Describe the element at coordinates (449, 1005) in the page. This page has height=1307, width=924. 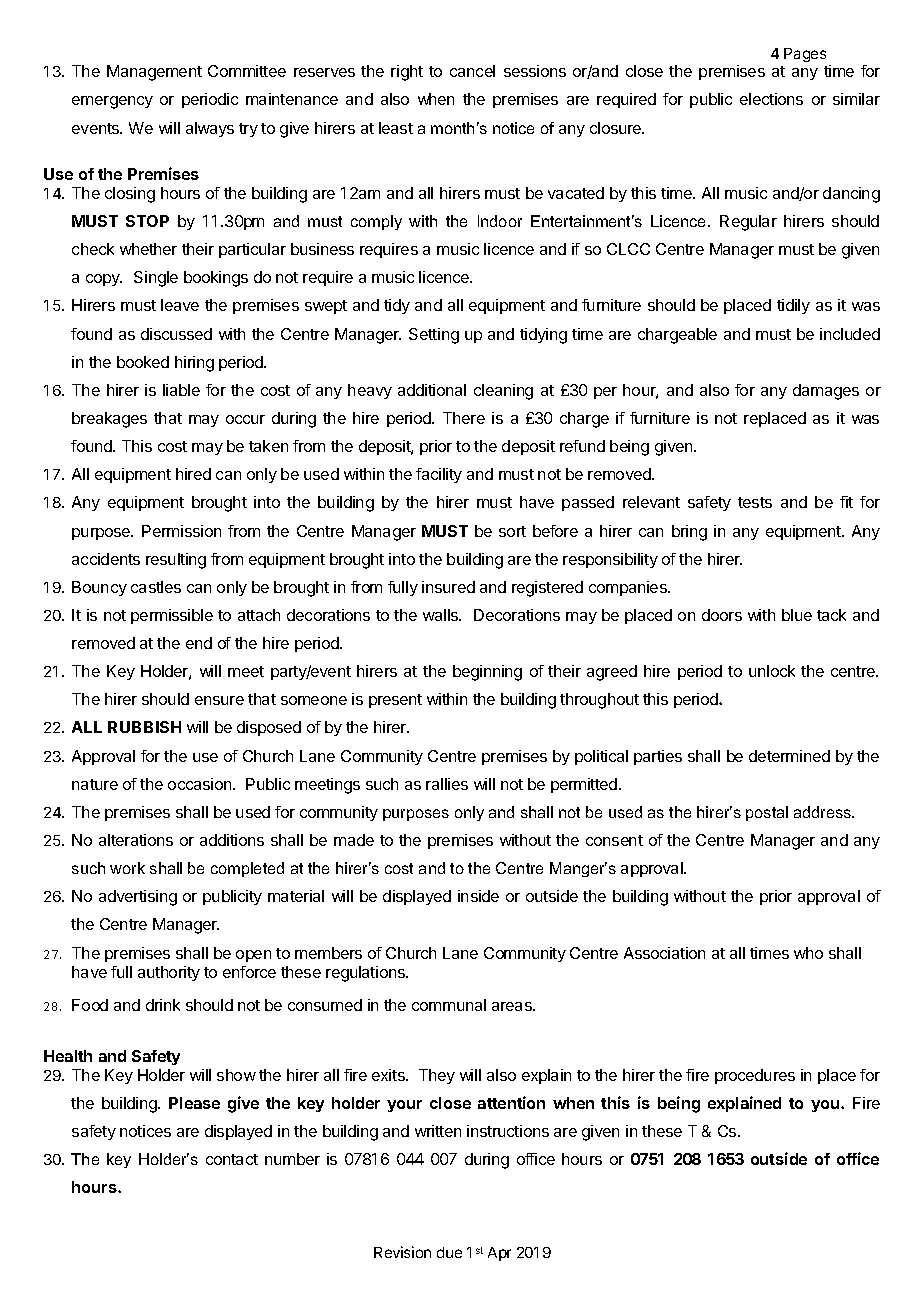
I see `communal` at that location.
